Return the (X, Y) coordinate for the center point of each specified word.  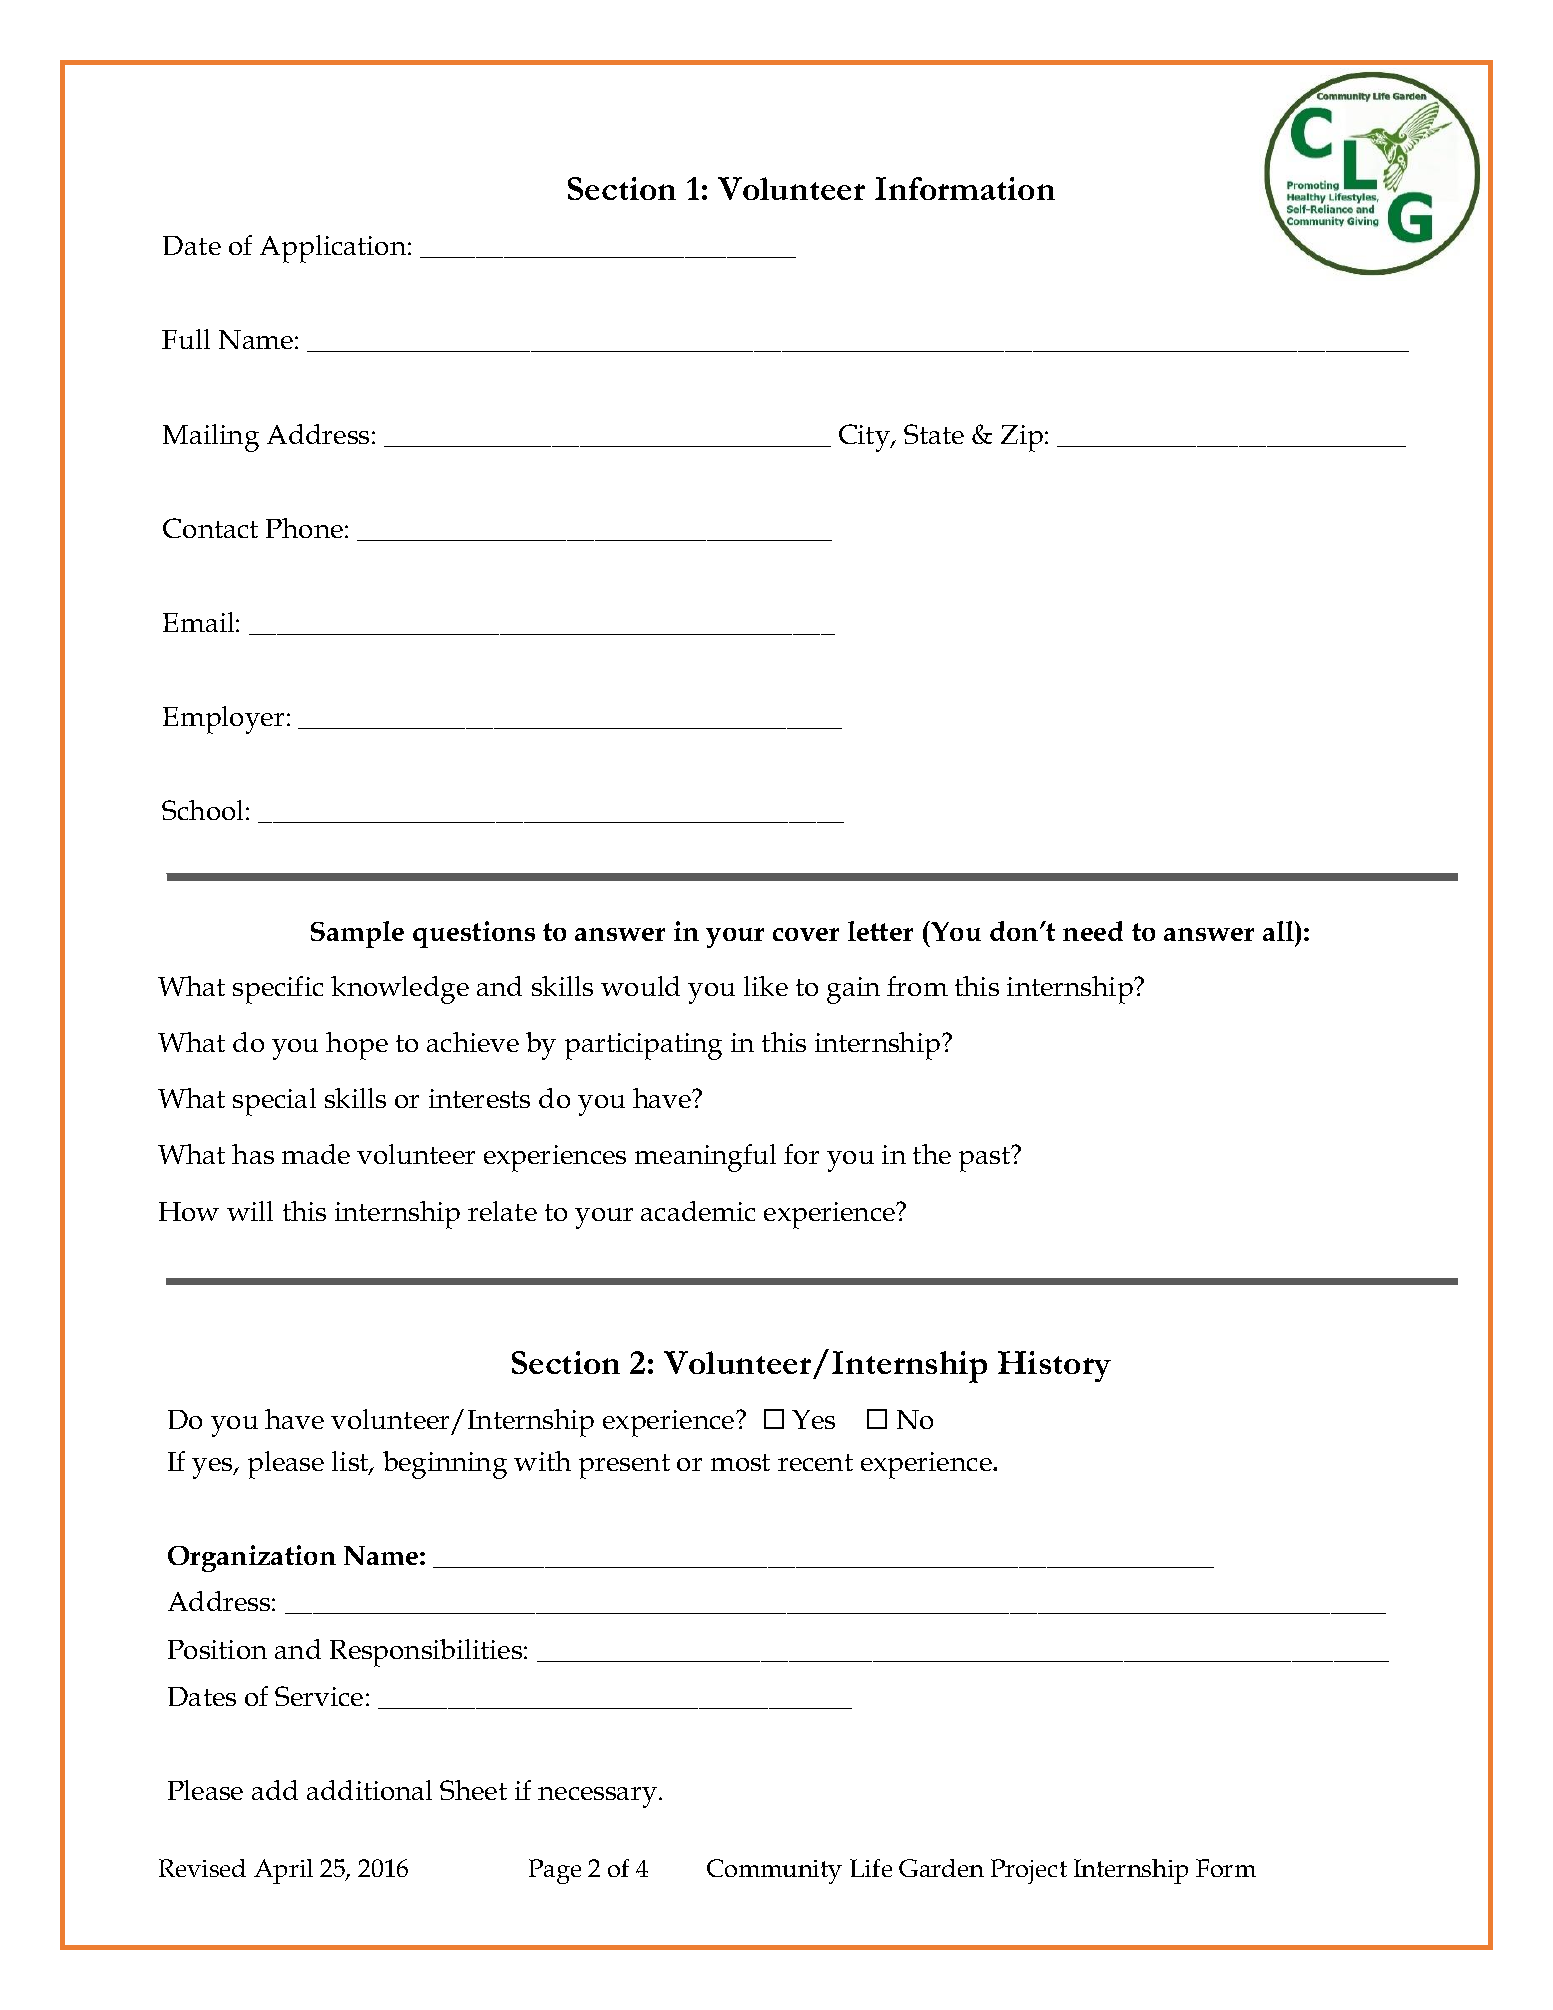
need (1093, 931)
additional (369, 1790)
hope (357, 1046)
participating (643, 1046)
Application (334, 249)
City (866, 438)
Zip (1022, 438)
